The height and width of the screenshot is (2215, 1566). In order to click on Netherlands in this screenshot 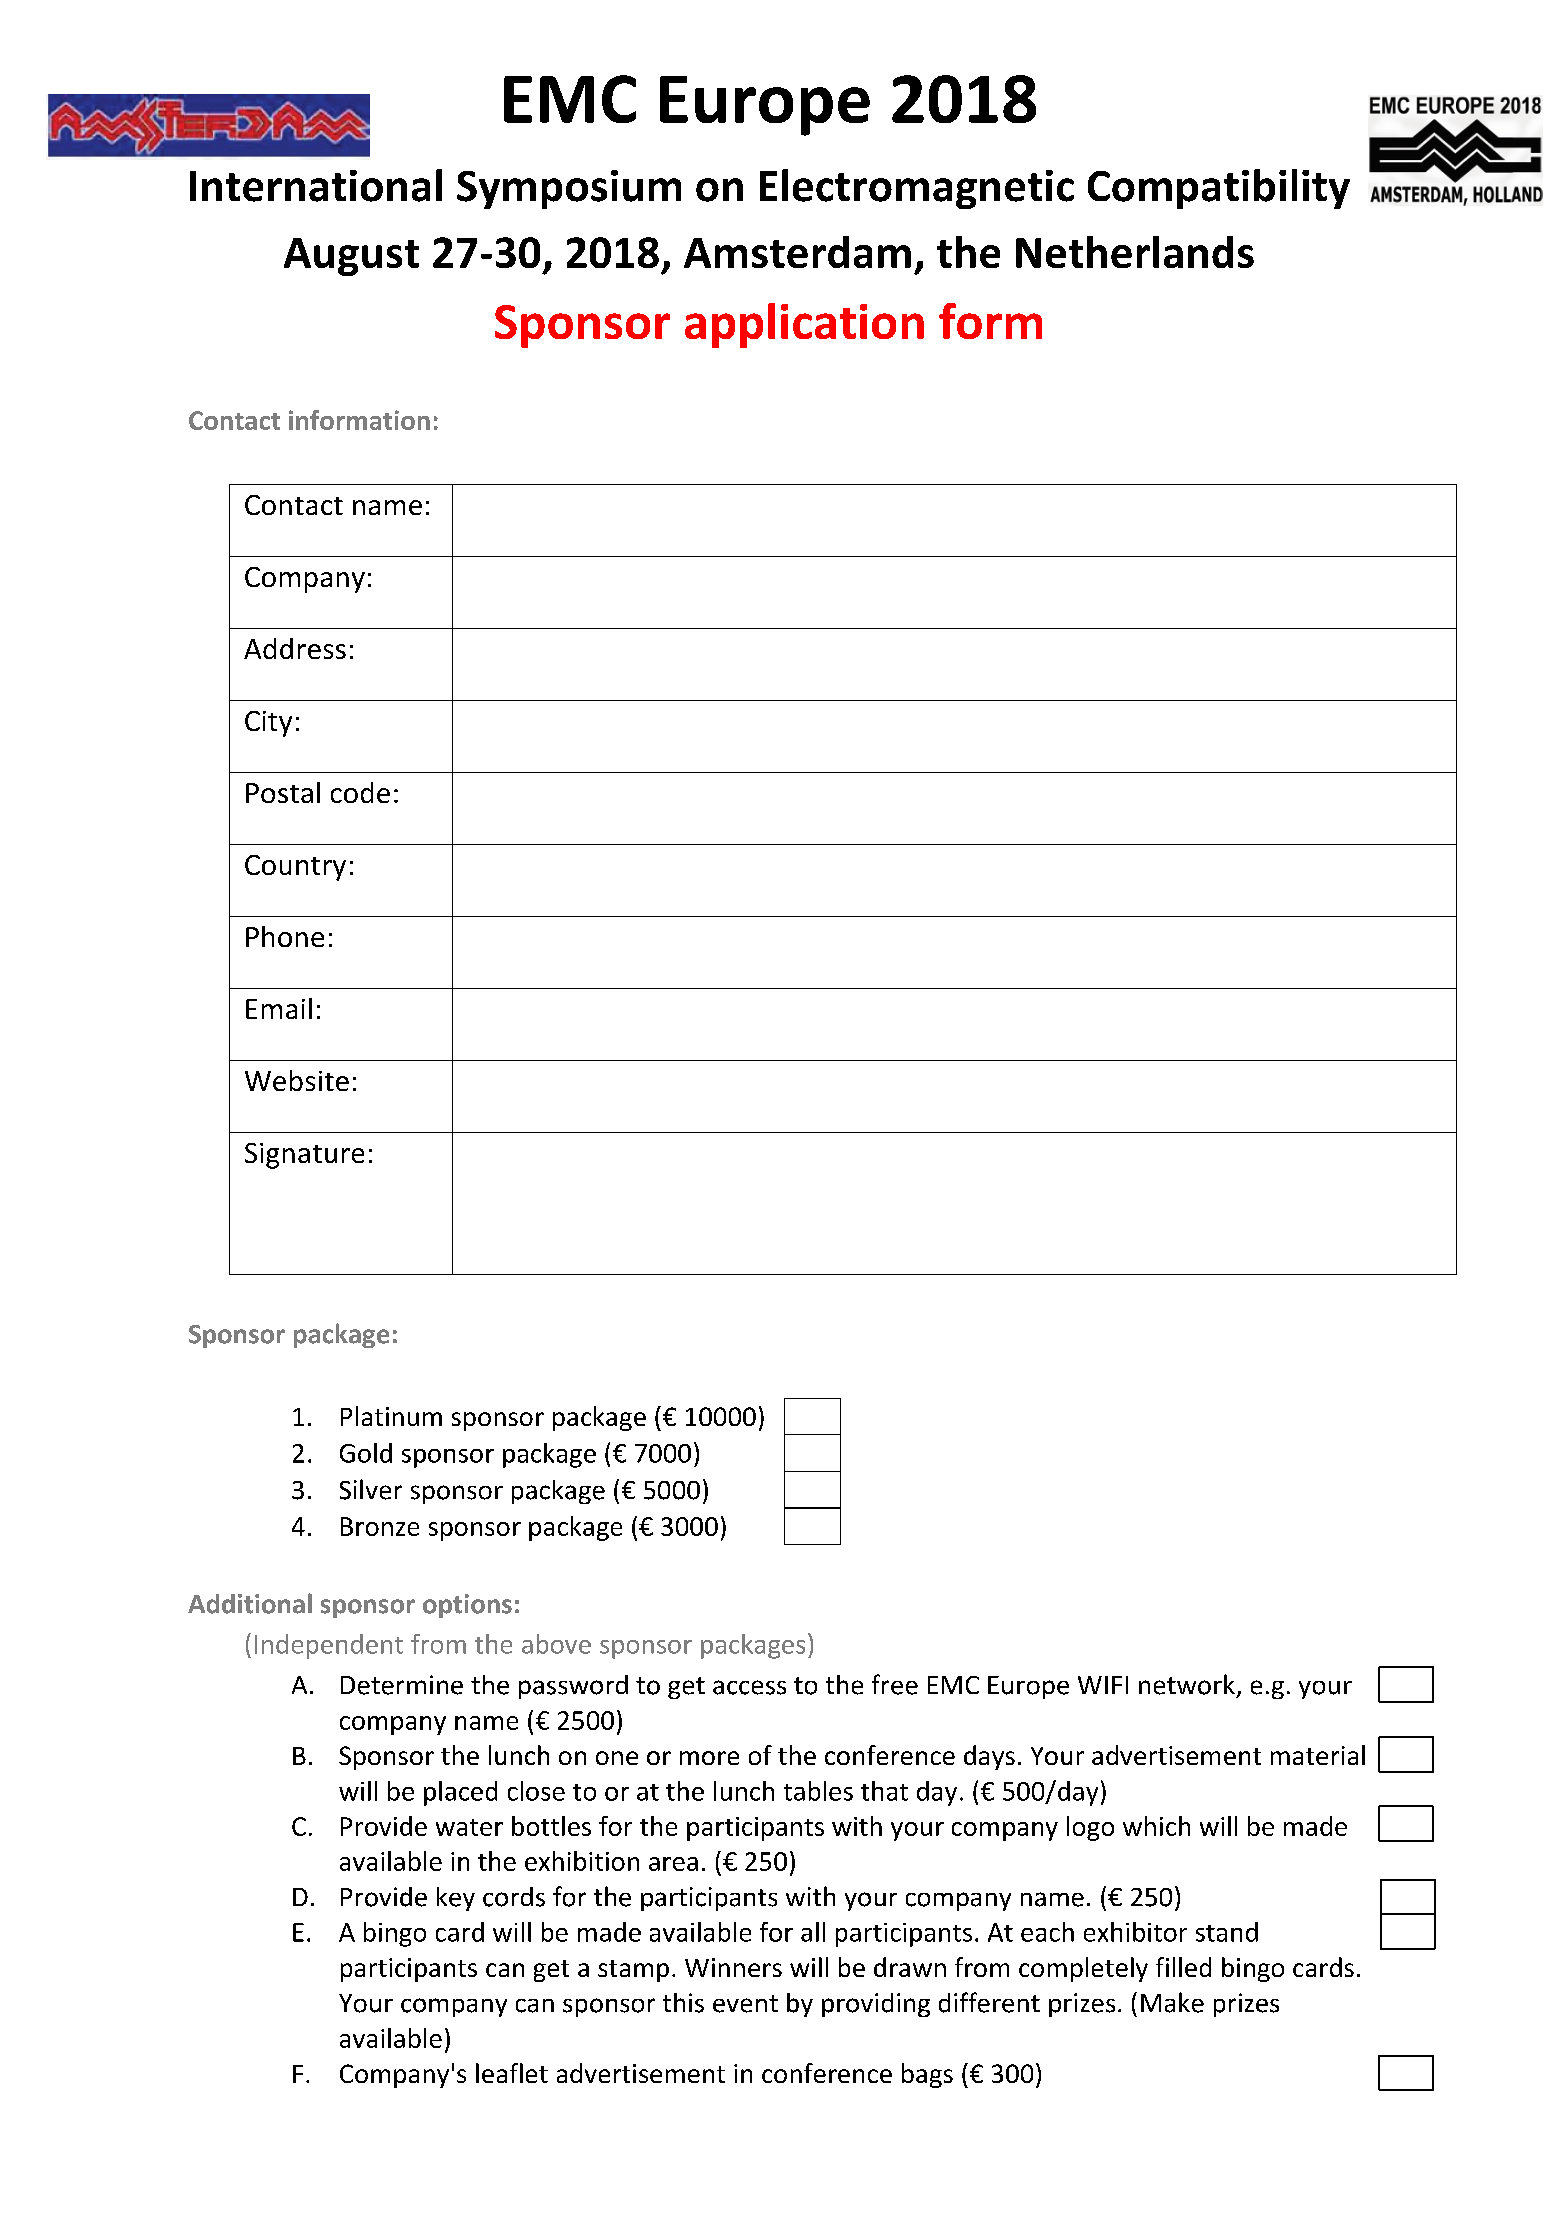, I will do `click(1135, 252)`.
